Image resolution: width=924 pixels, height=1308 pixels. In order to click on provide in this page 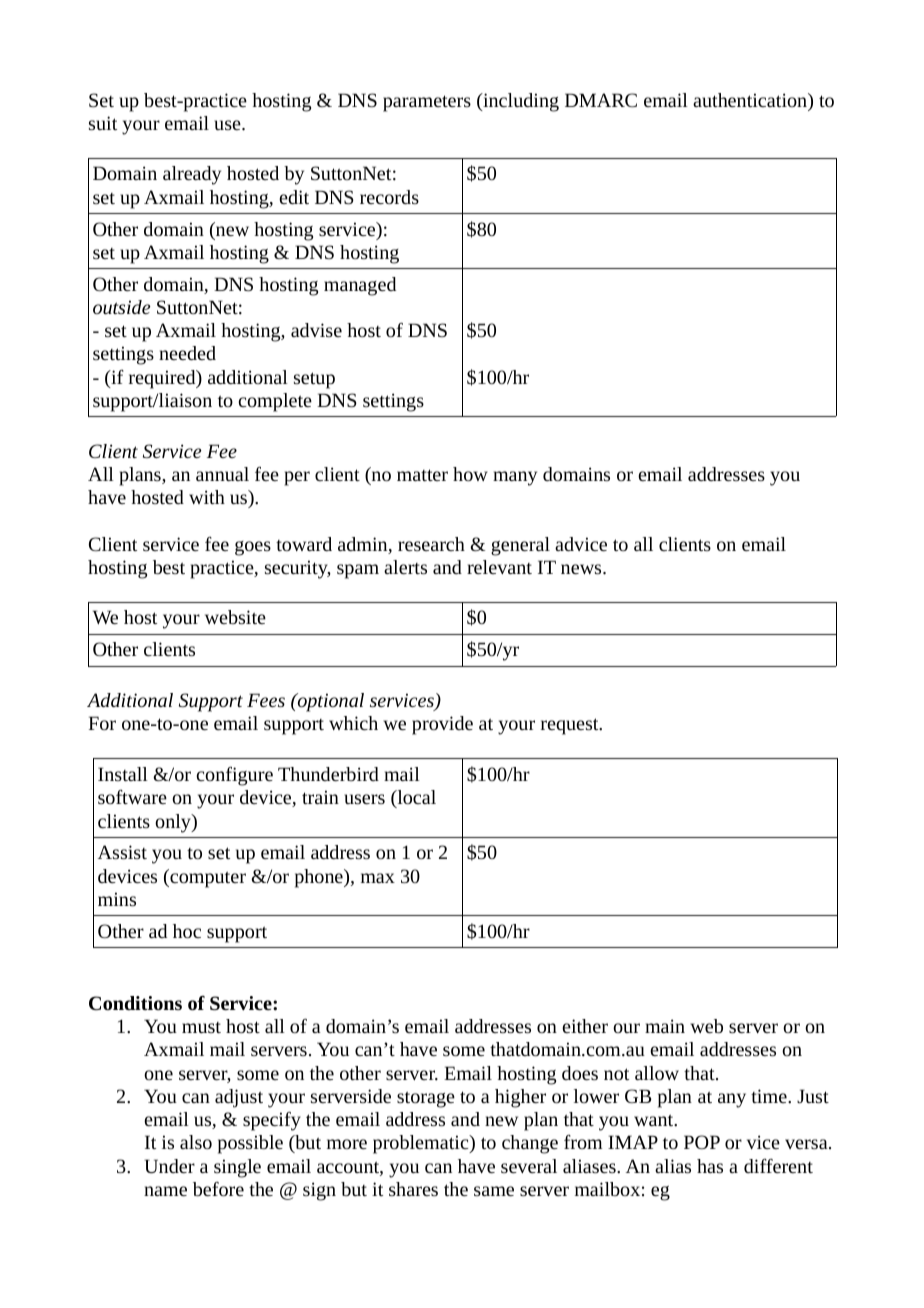, I will do `click(442, 725)`.
